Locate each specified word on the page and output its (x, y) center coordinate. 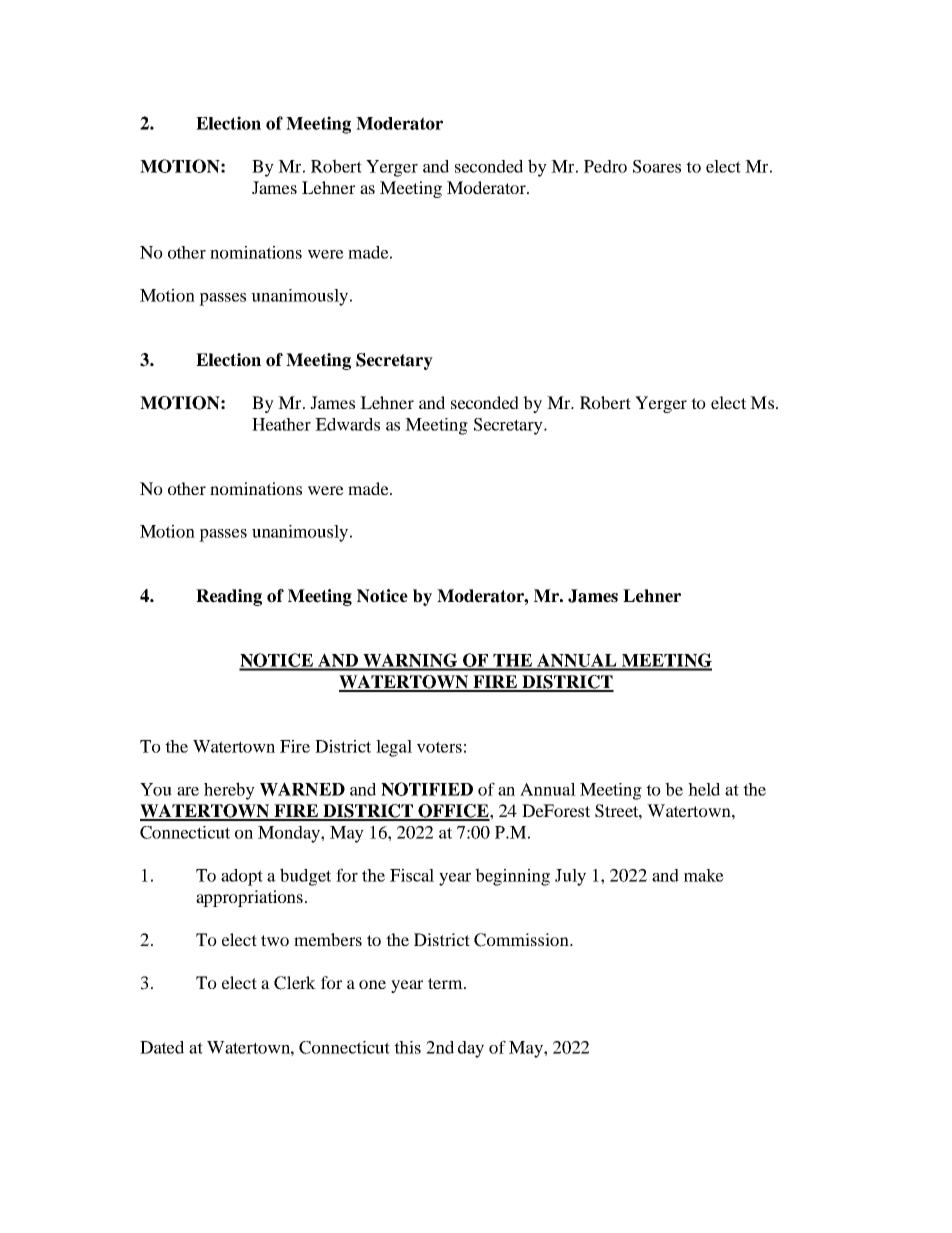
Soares (657, 166)
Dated (162, 1047)
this (407, 1047)
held (704, 789)
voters (439, 747)
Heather (281, 424)
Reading (229, 597)
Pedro (605, 166)
